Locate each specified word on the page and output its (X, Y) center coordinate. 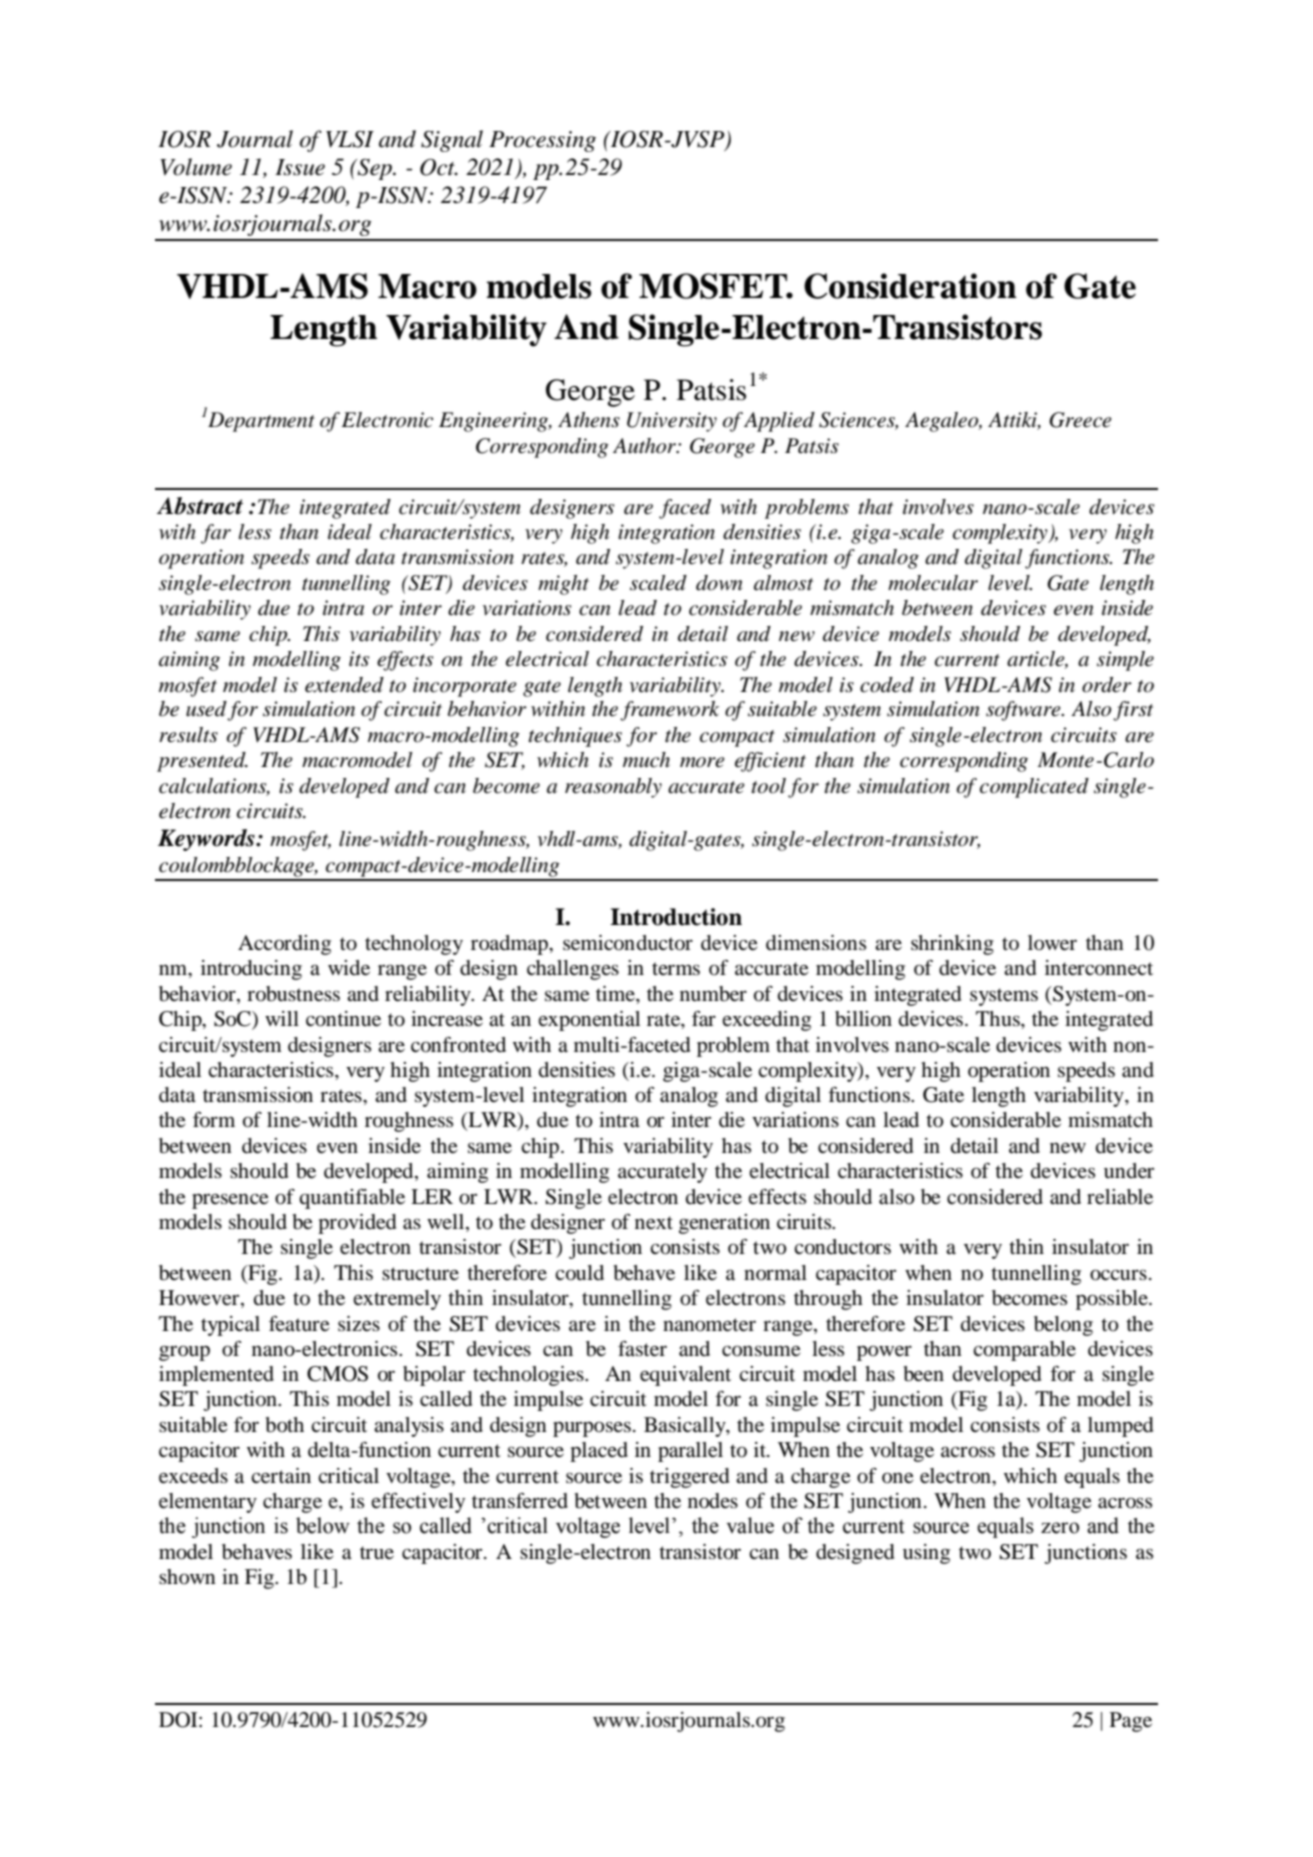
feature (299, 1324)
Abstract (200, 506)
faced (685, 509)
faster (642, 1349)
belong (1063, 1326)
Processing (542, 141)
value (750, 1525)
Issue (300, 167)
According (284, 945)
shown (187, 1577)
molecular (933, 583)
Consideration (910, 286)
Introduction (676, 917)
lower (1052, 943)
